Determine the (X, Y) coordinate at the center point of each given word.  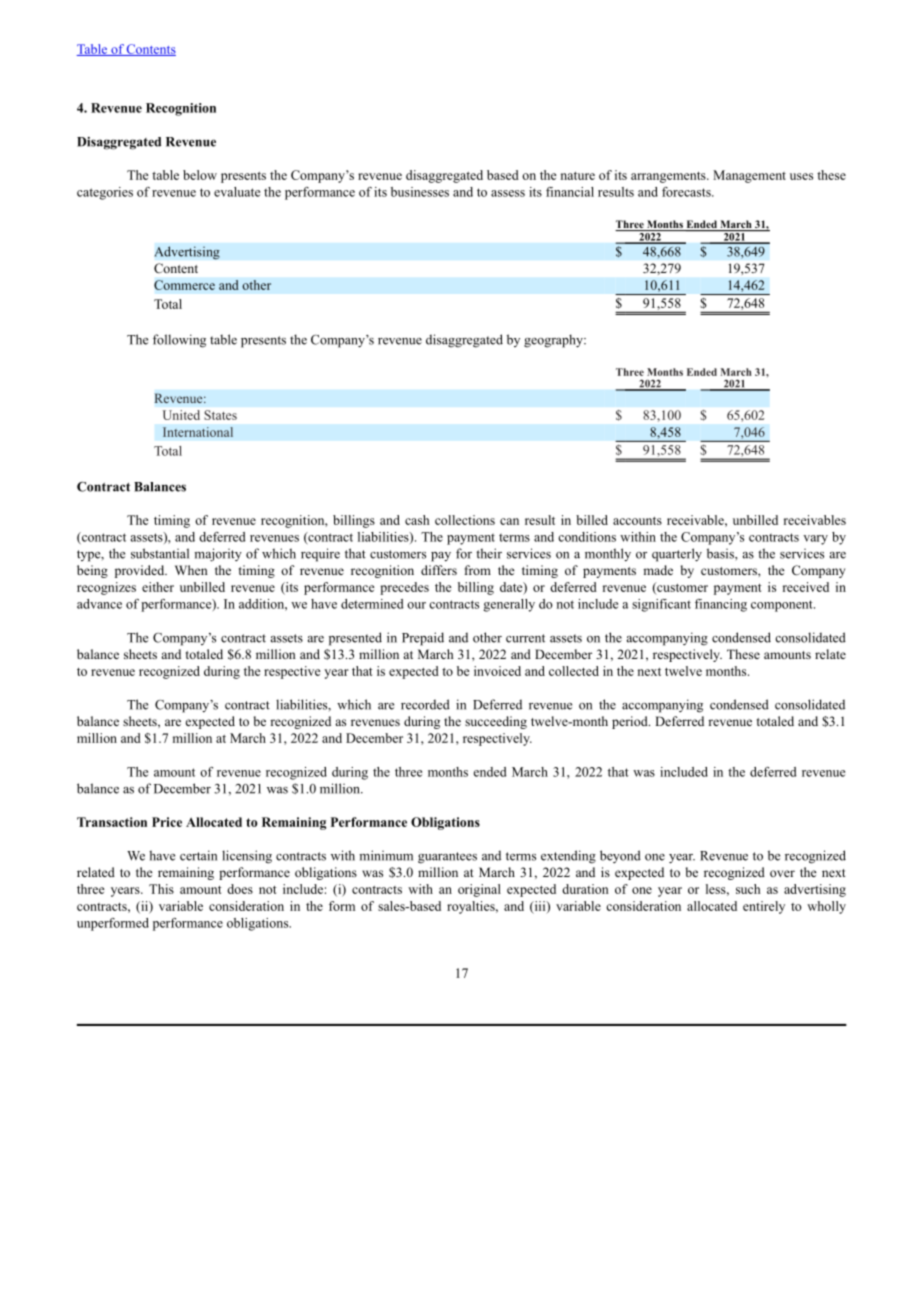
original (479, 890)
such (748, 889)
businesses (420, 192)
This (161, 889)
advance (99, 604)
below (200, 175)
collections (465, 520)
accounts (637, 521)
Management (749, 176)
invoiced (497, 671)
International (198, 432)
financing (721, 605)
